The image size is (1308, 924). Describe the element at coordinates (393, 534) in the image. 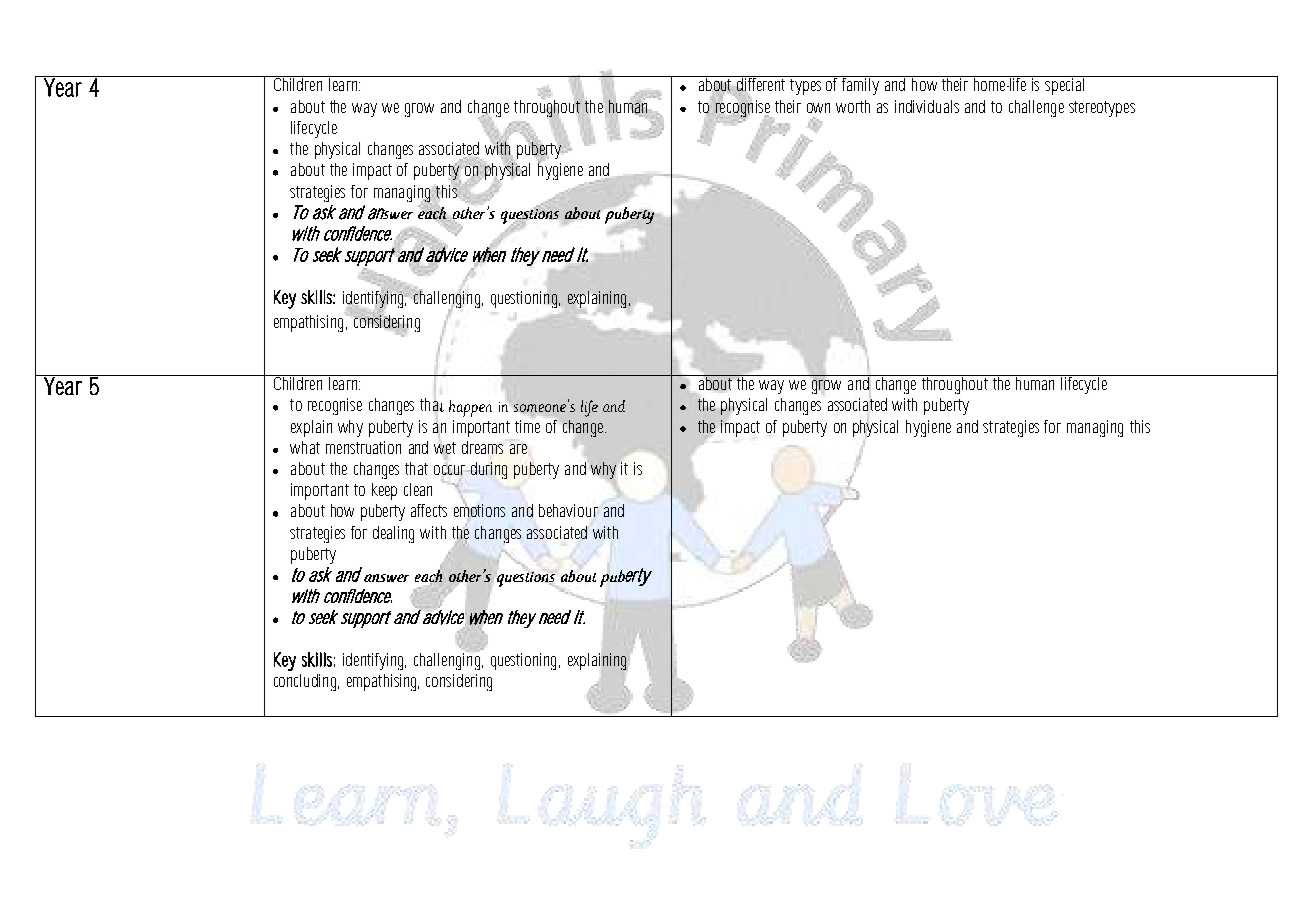

I see `dealing` at that location.
